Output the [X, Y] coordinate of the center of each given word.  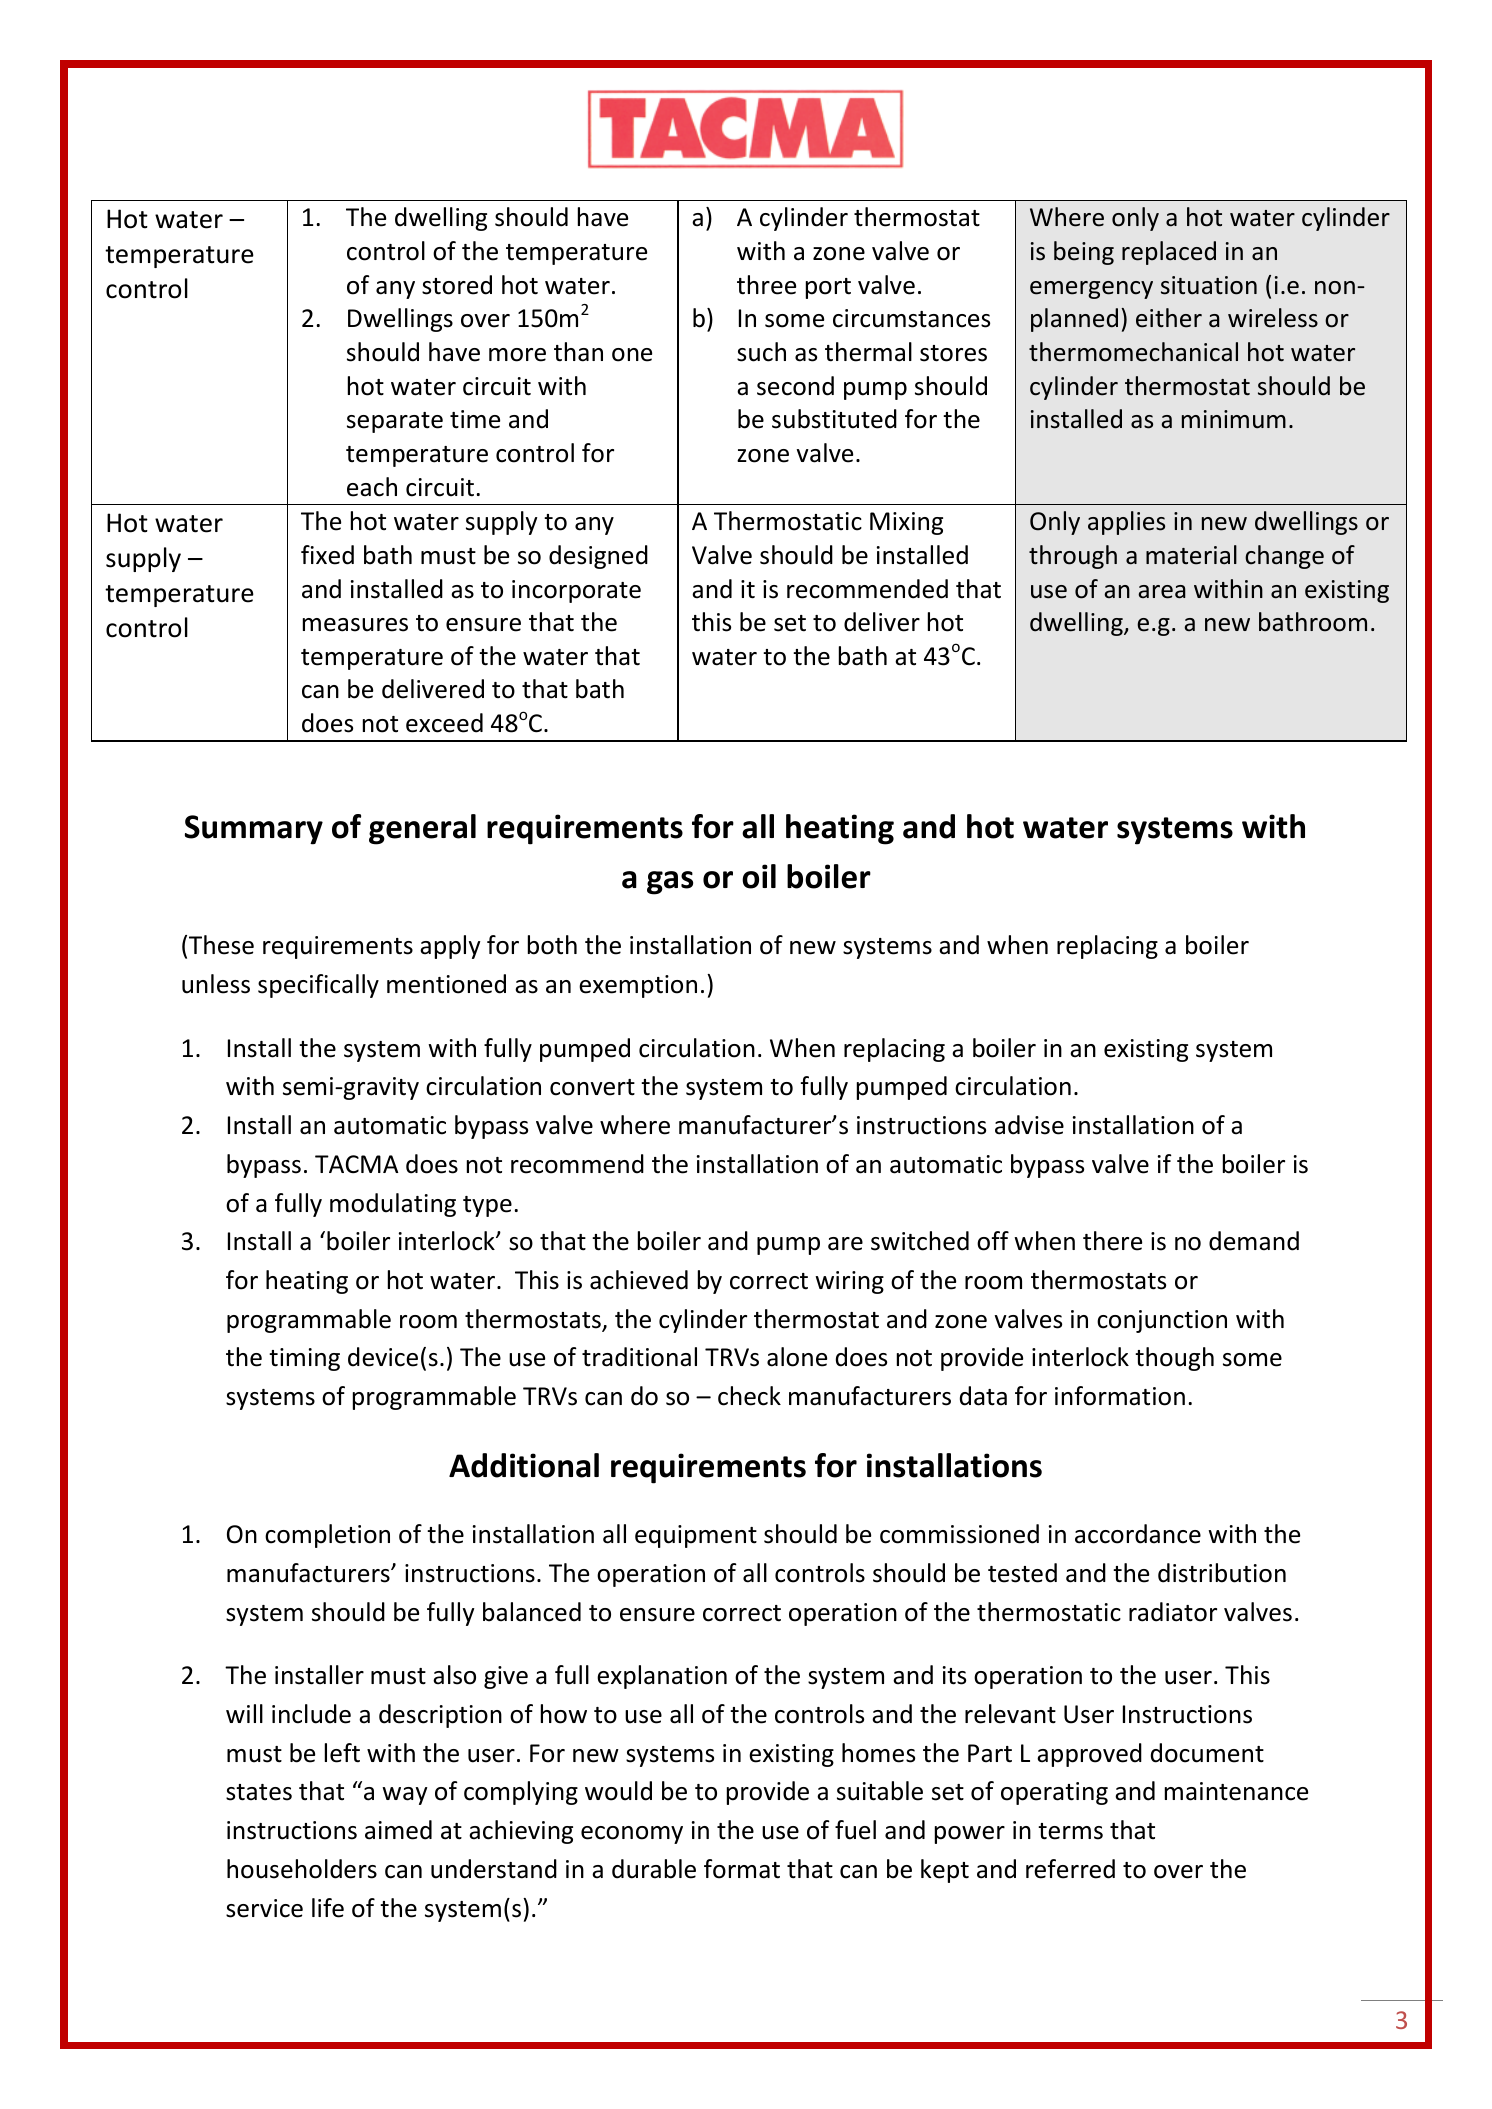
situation [1209, 285]
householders [302, 1869]
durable [654, 1869]
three [766, 285]
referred [1070, 1869]
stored [457, 285]
